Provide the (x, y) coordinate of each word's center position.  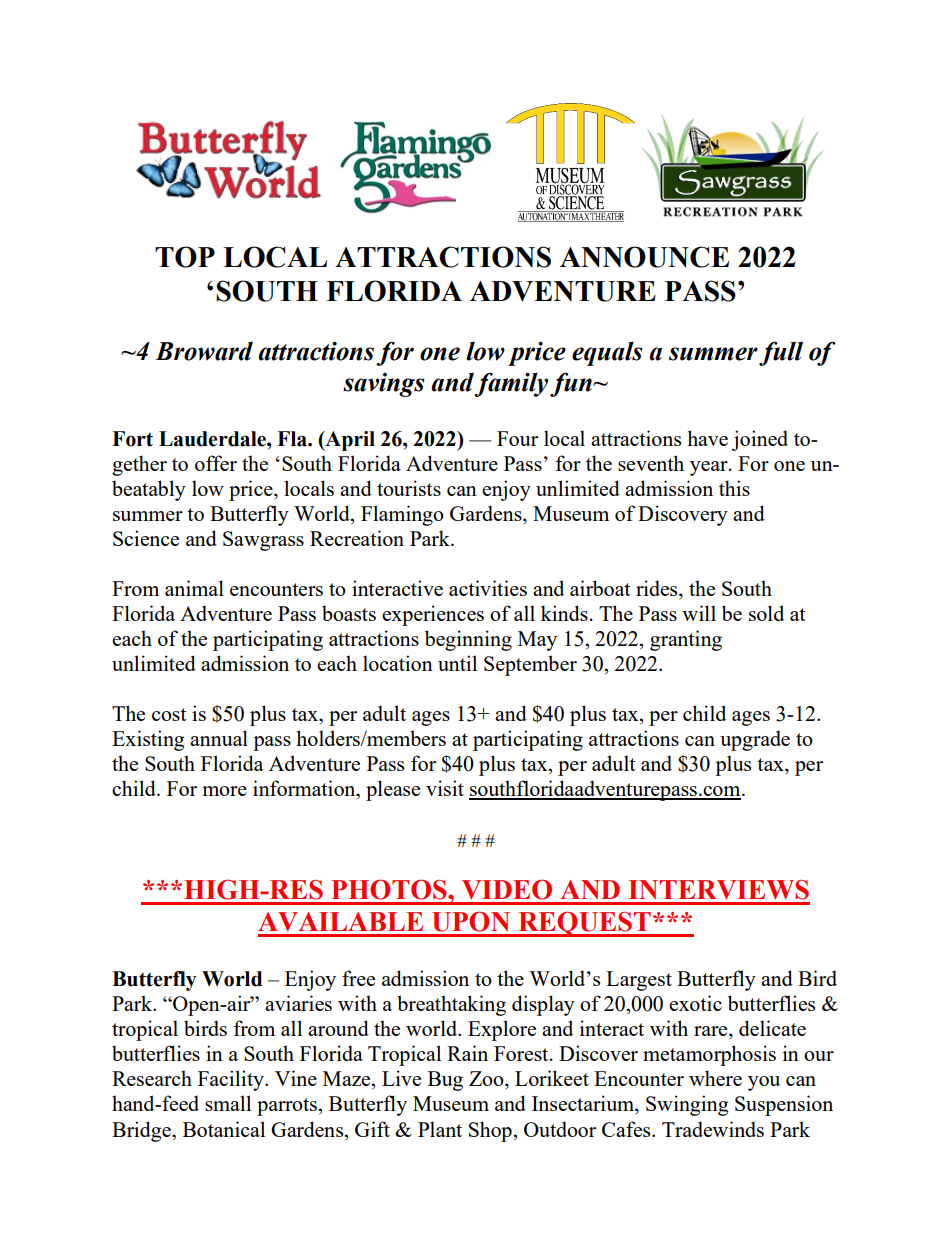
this (734, 488)
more (224, 791)
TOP (185, 257)
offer (216, 463)
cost (169, 714)
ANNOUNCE (644, 257)
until (457, 663)
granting (686, 640)
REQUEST (584, 924)
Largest (639, 981)
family (511, 384)
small (228, 1103)
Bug (445, 1081)
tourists (409, 488)
